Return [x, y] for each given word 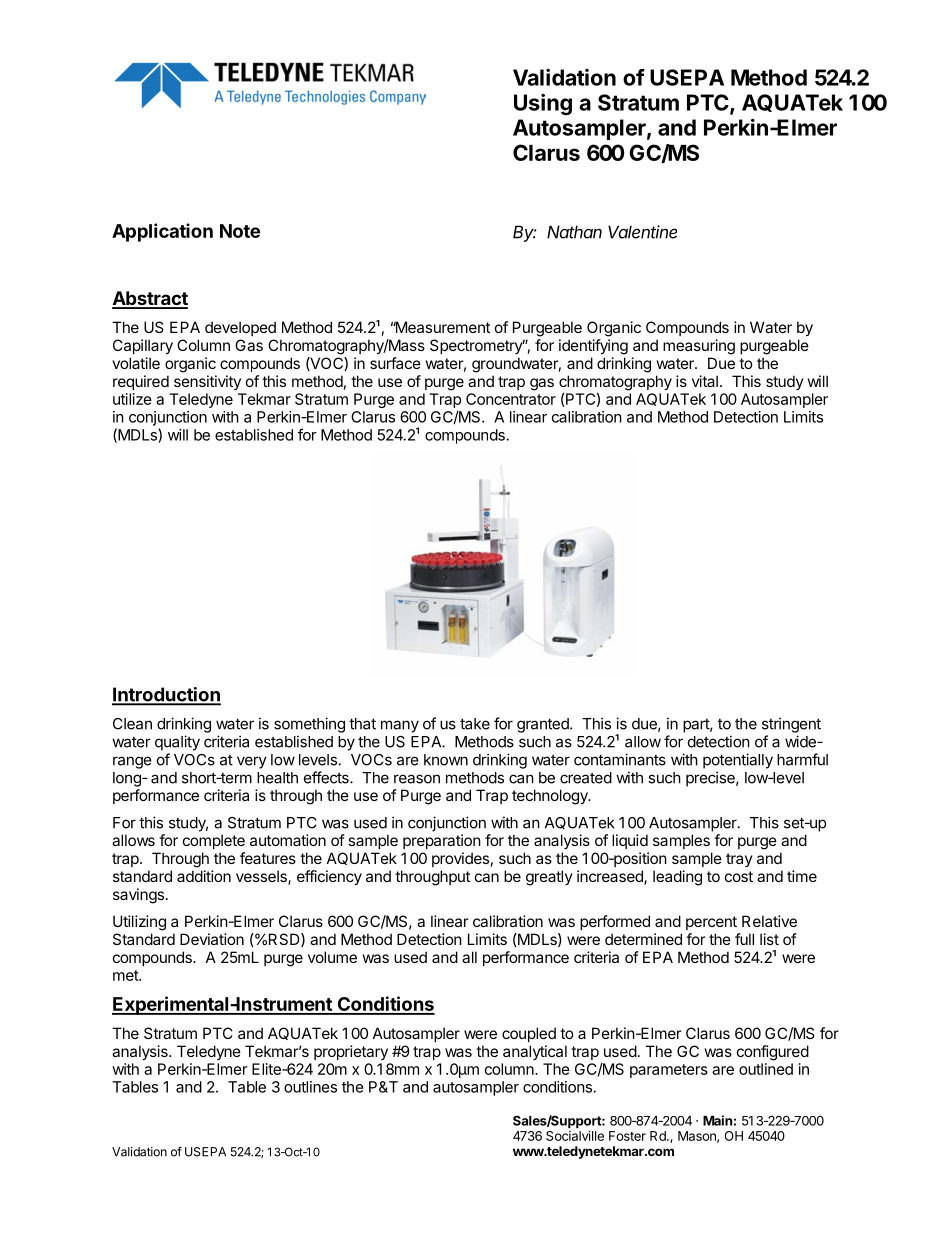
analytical [535, 1052]
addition [204, 876]
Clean [132, 724]
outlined [766, 1069]
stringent [791, 725]
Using [543, 104]
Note [240, 231]
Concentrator [511, 399]
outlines [310, 1087]
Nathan [574, 232]
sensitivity [207, 382]
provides [460, 859]
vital [705, 381]
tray [739, 860]
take [475, 724]
